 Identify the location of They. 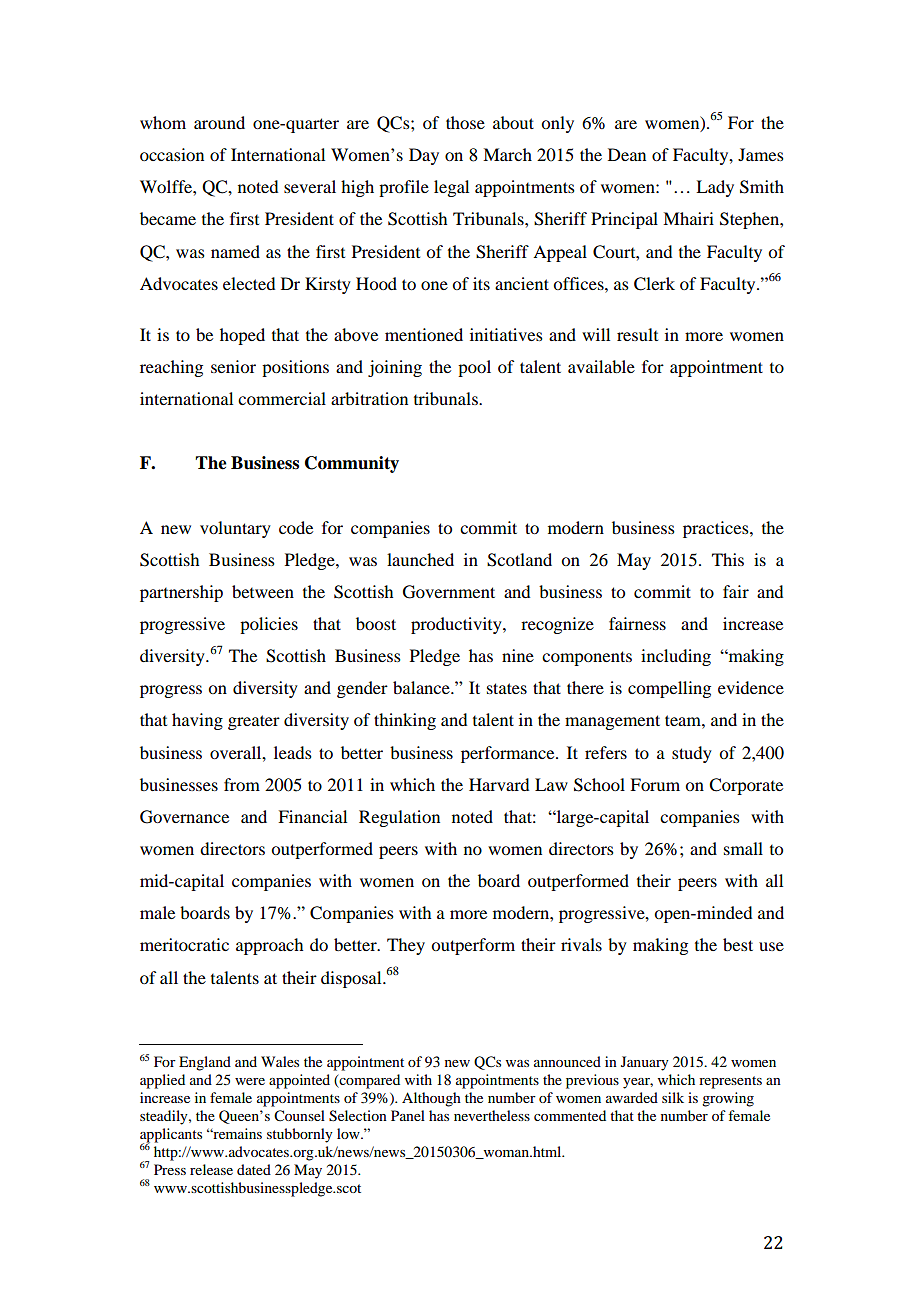
(406, 946).
